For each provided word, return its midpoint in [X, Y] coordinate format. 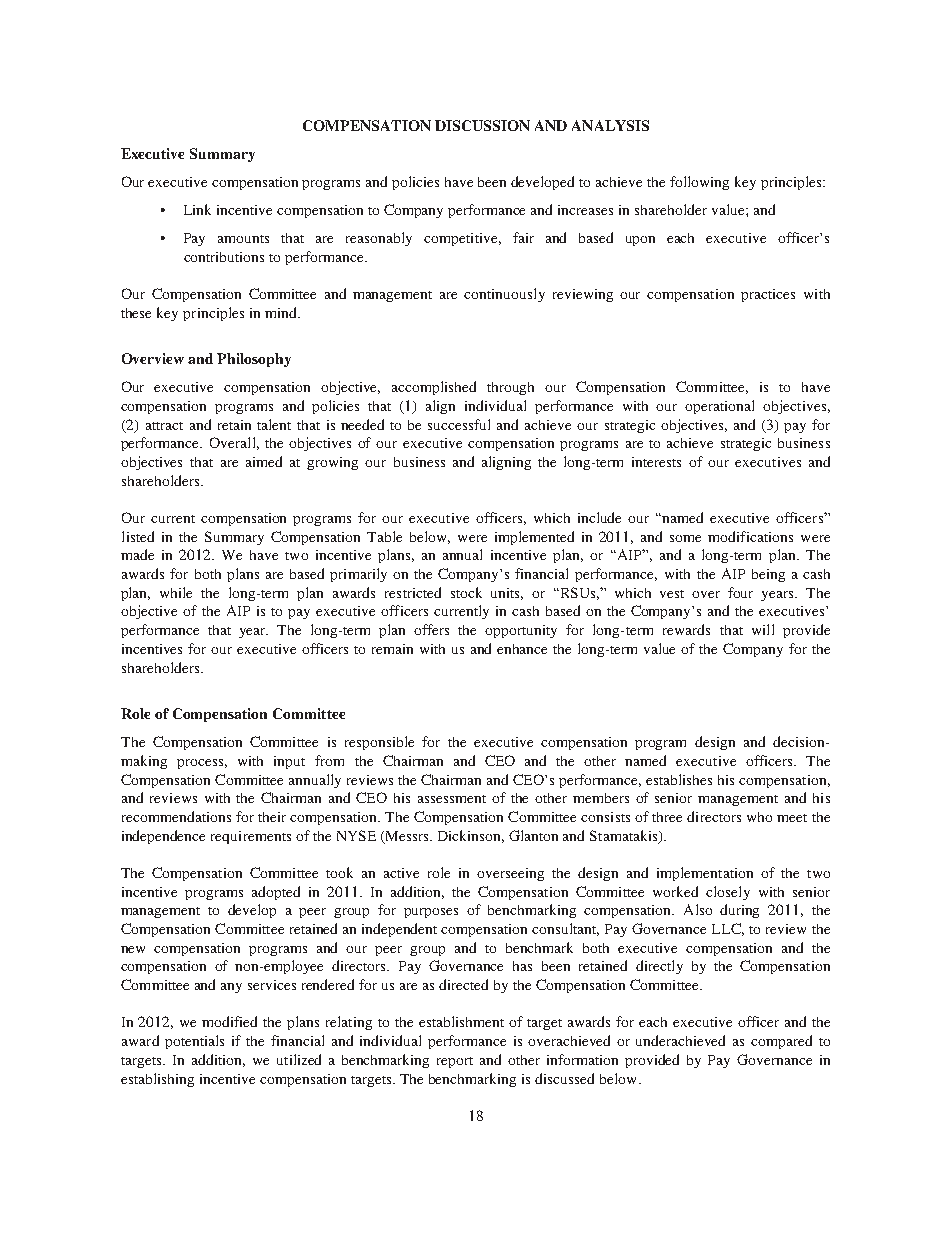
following [699, 183]
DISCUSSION [482, 125]
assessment [452, 799]
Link [197, 209]
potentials [194, 1042]
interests [656, 462]
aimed [264, 461]
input [289, 762]
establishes [679, 779]
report [455, 1062]
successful [459, 424]
